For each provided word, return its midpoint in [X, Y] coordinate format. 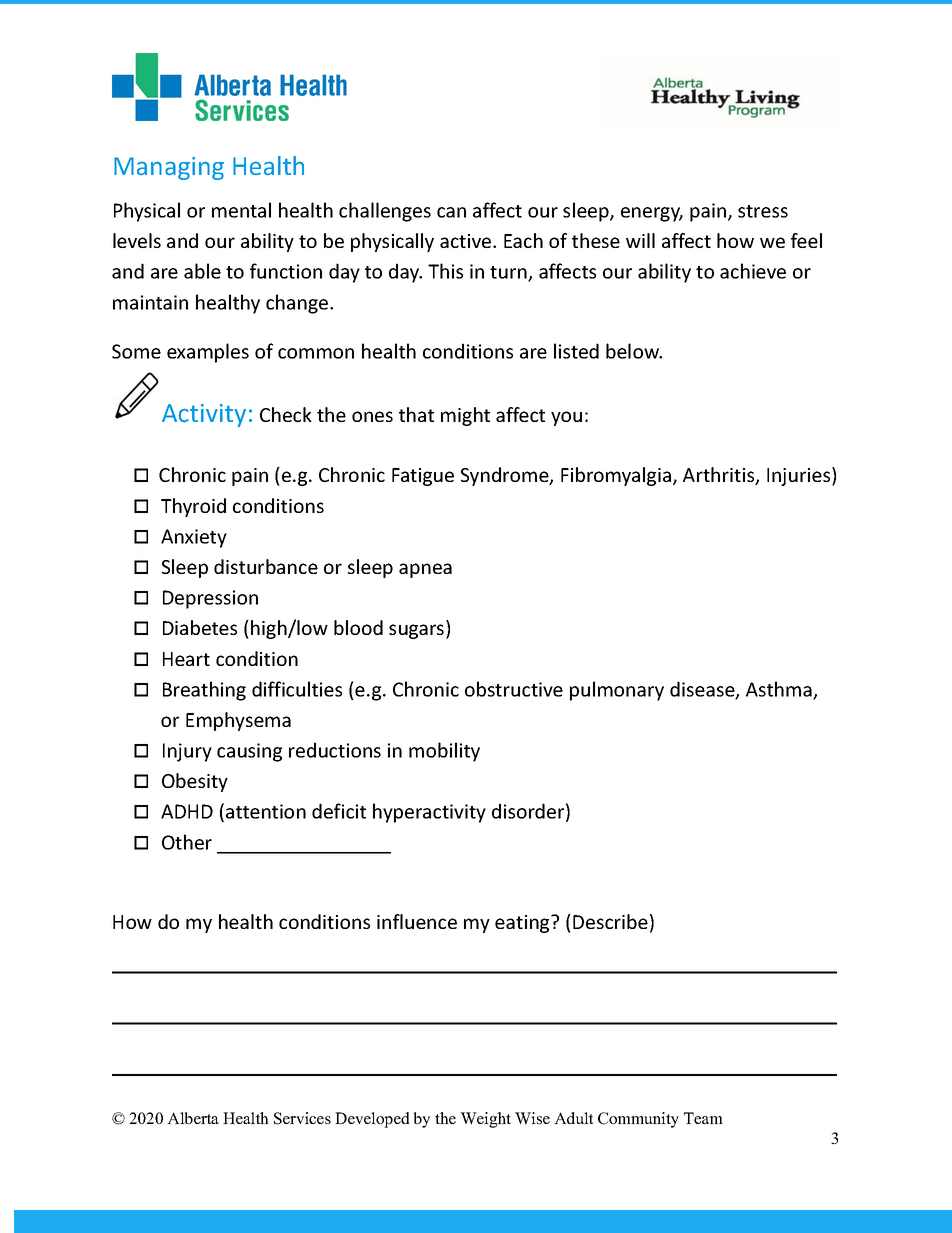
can [451, 212]
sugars [418, 631]
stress [763, 211]
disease [703, 690]
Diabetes [200, 627]
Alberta [193, 1118]
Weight [485, 1120]
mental [241, 210]
